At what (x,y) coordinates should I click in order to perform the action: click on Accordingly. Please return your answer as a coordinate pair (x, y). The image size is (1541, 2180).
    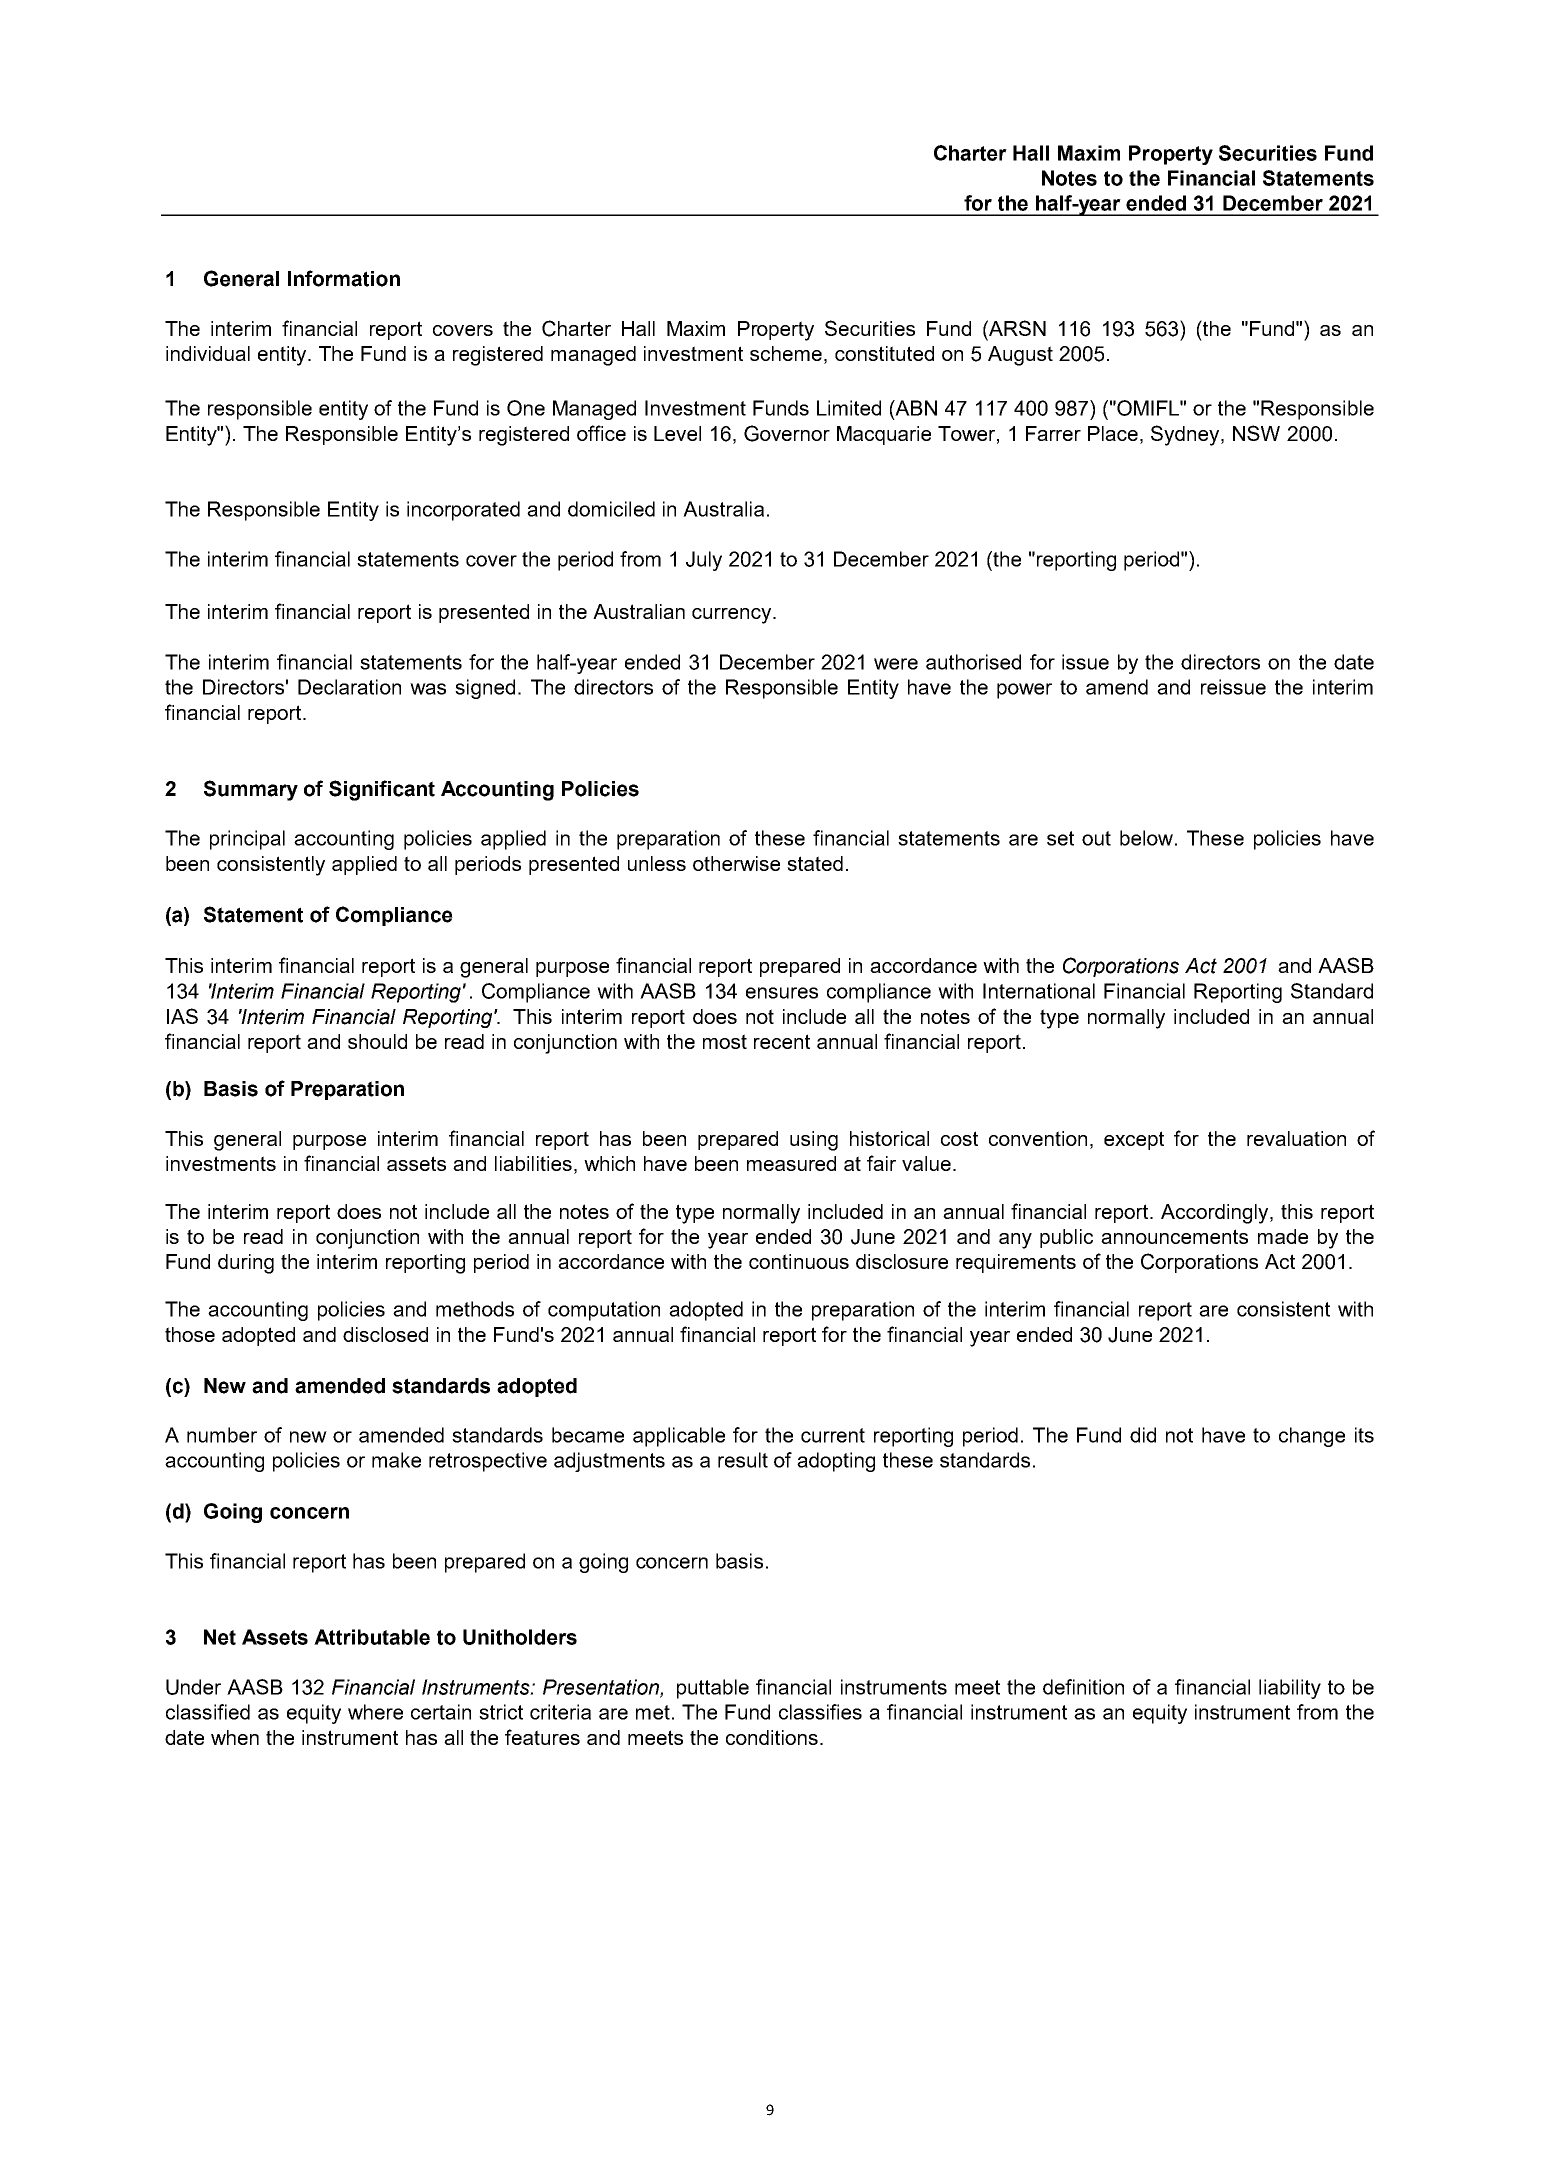
    Looking at the image, I should click on (1216, 1214).
